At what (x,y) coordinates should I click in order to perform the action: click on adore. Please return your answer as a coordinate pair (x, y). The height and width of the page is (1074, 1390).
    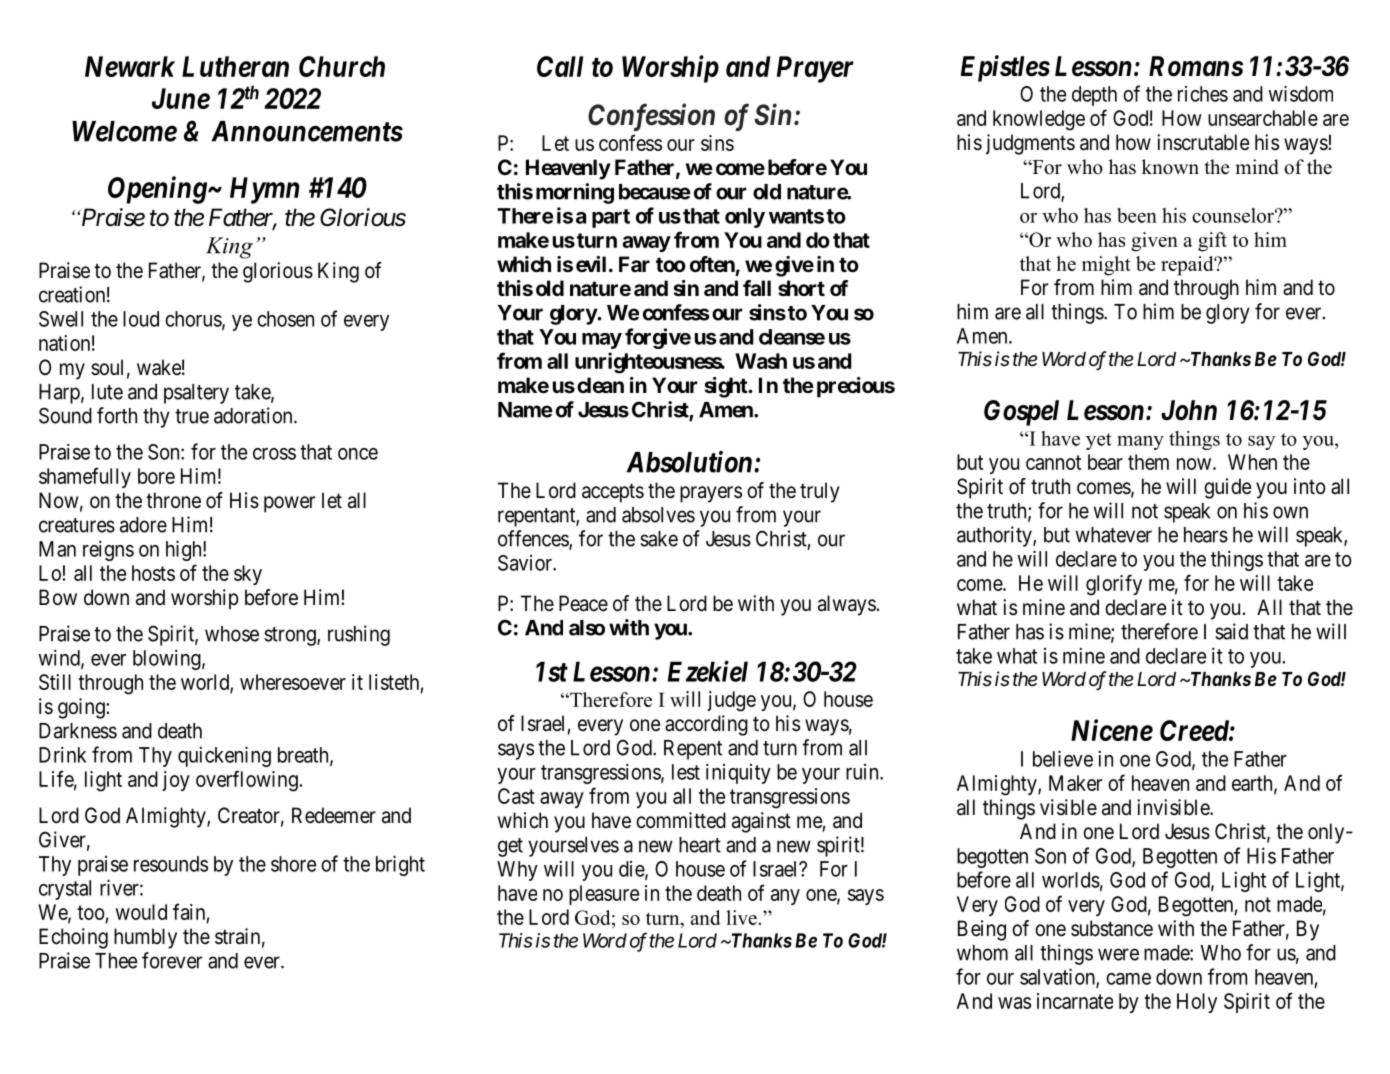
    Looking at the image, I should click on (143, 525).
